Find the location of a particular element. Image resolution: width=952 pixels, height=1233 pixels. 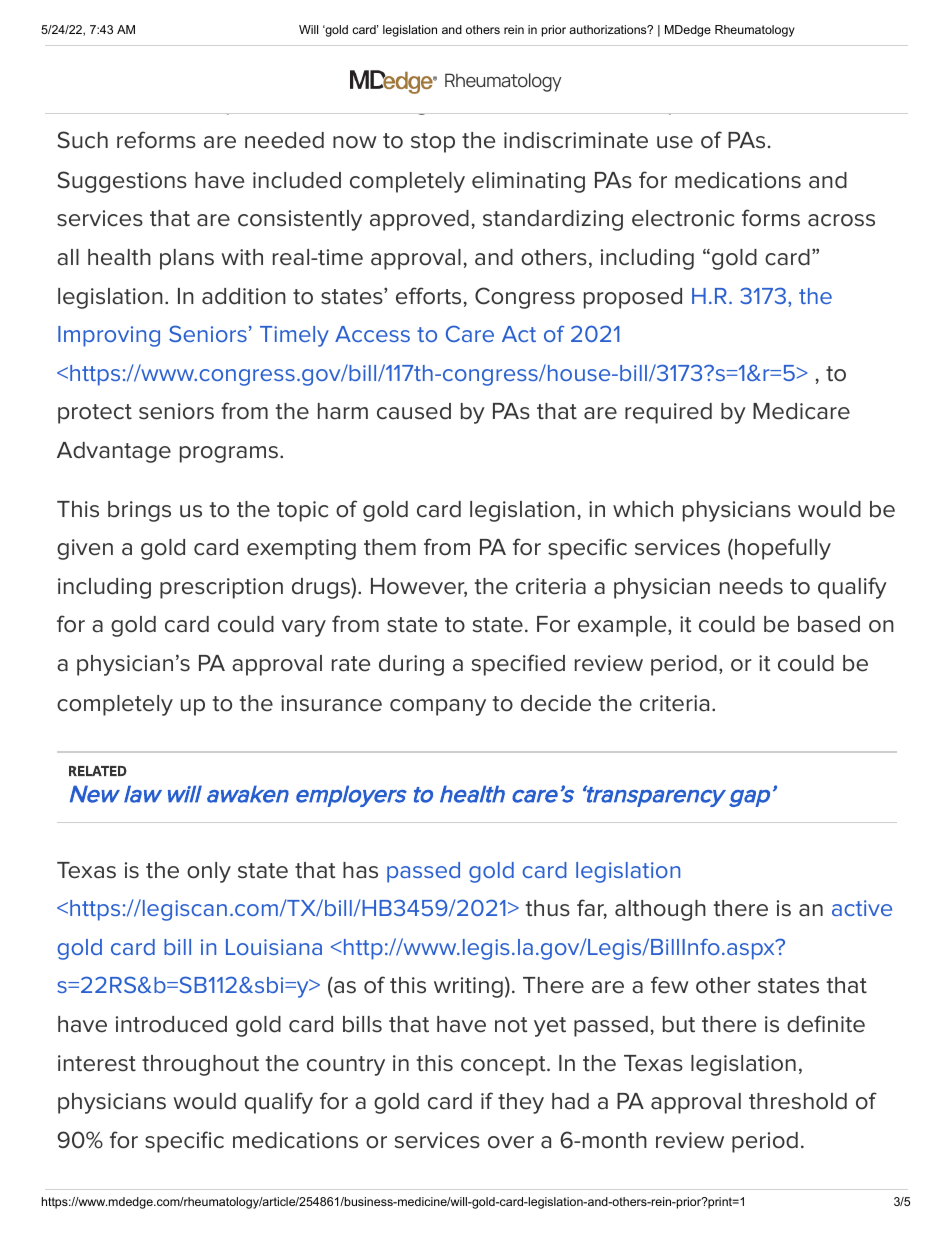

based is located at coordinates (829, 624).
